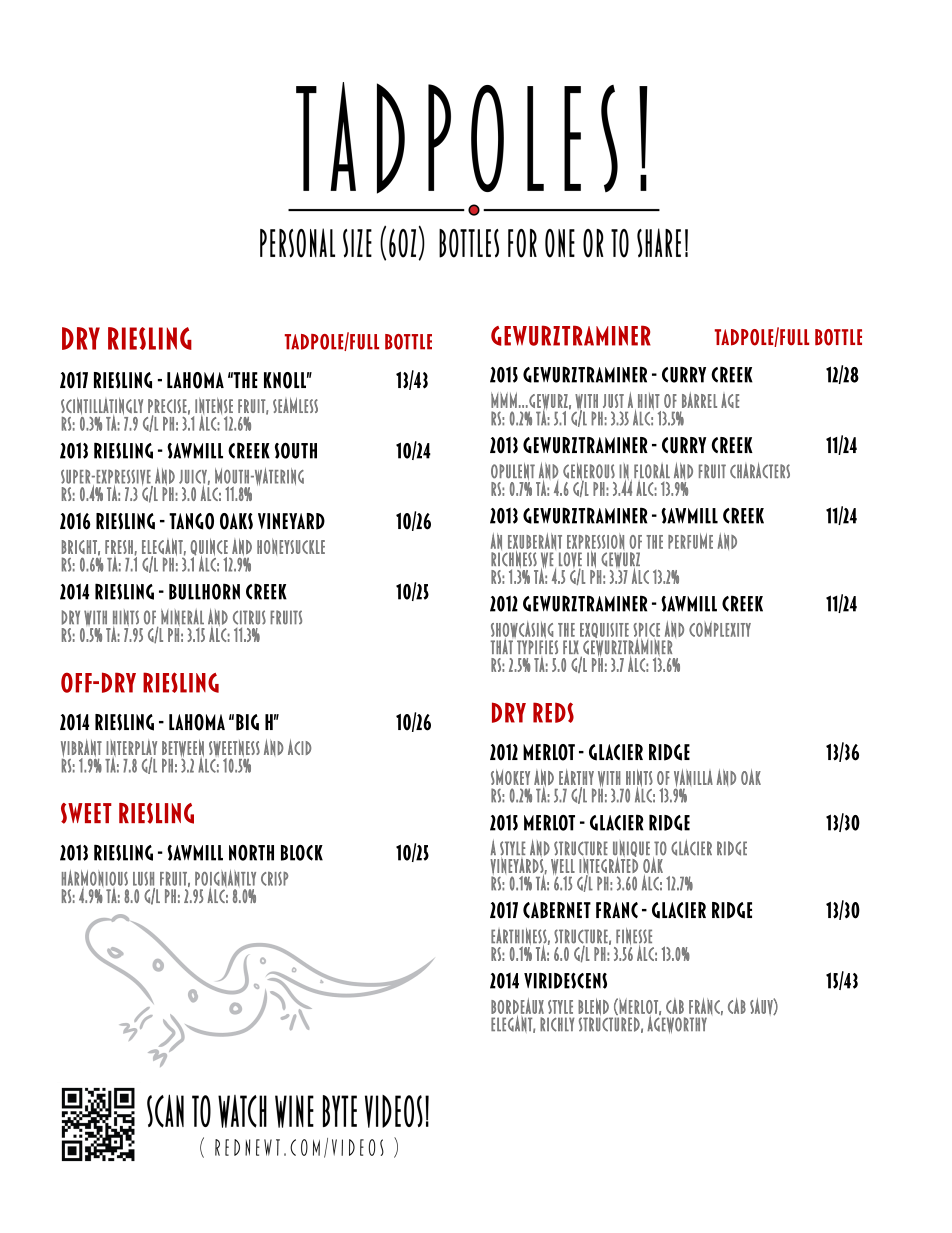 This document has height=1233, width=952. I want to click on lush, so click(143, 879).
